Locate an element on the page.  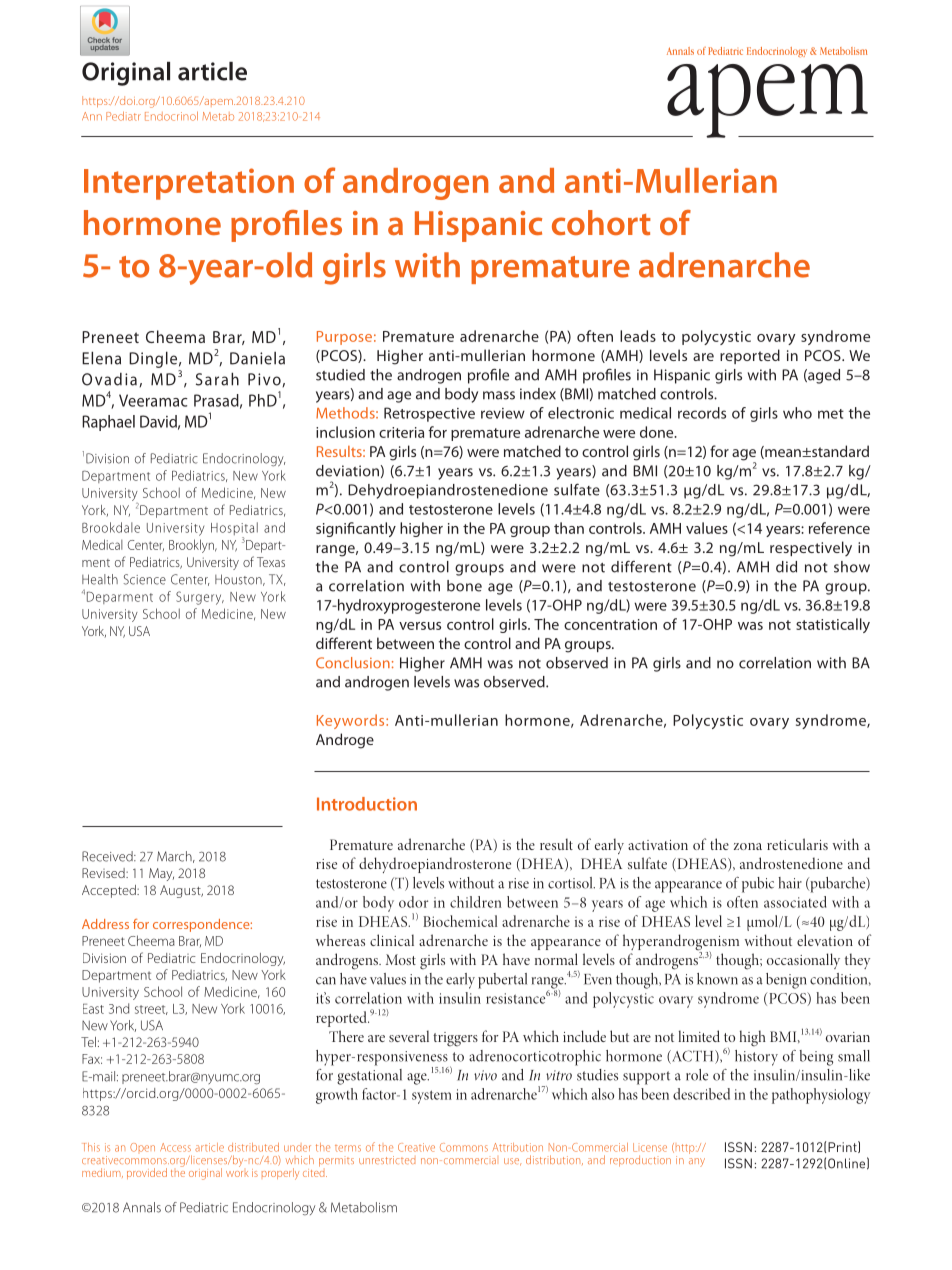
statistically is located at coordinates (833, 625).
